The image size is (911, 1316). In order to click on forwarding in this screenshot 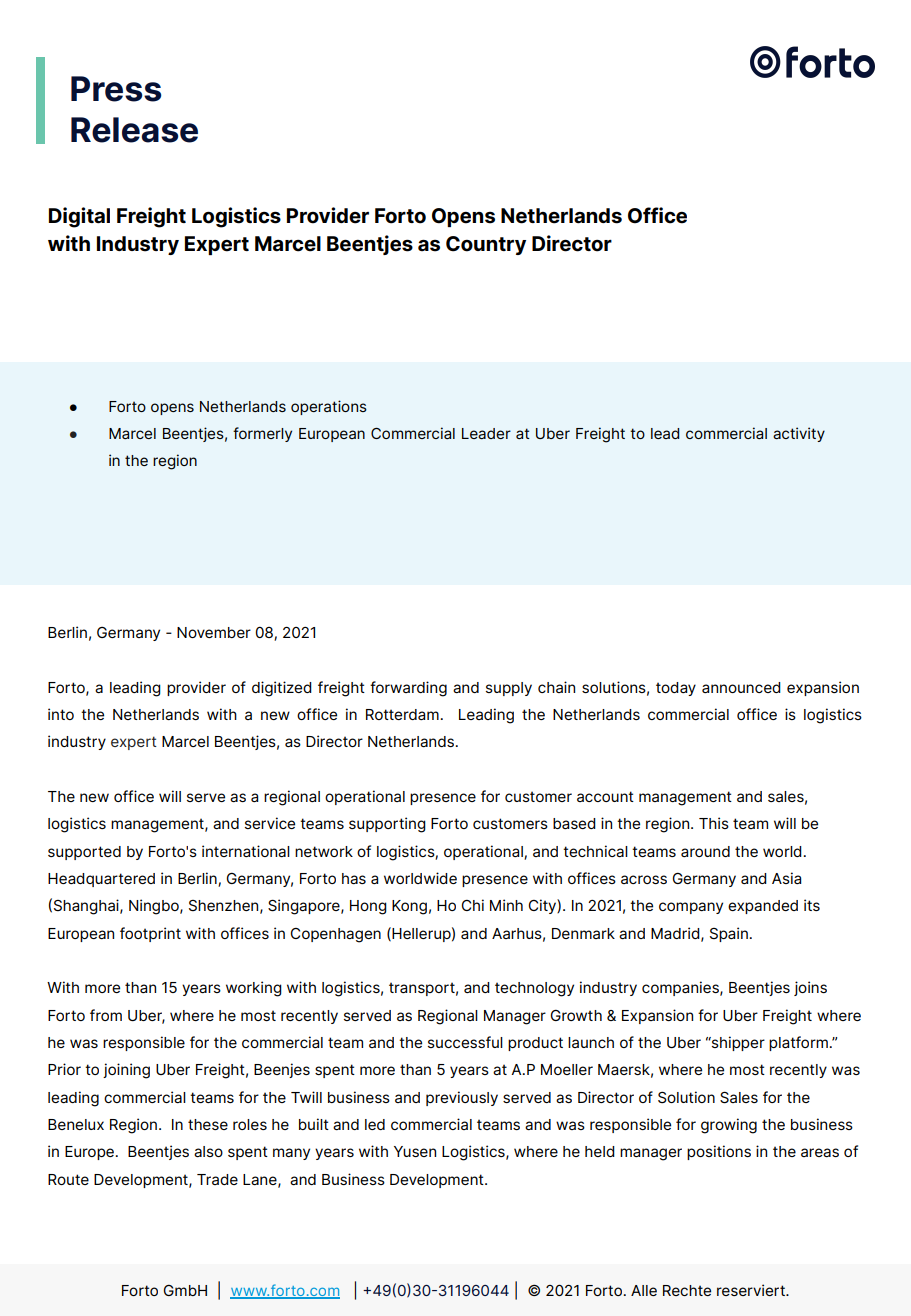, I will do `click(408, 689)`.
